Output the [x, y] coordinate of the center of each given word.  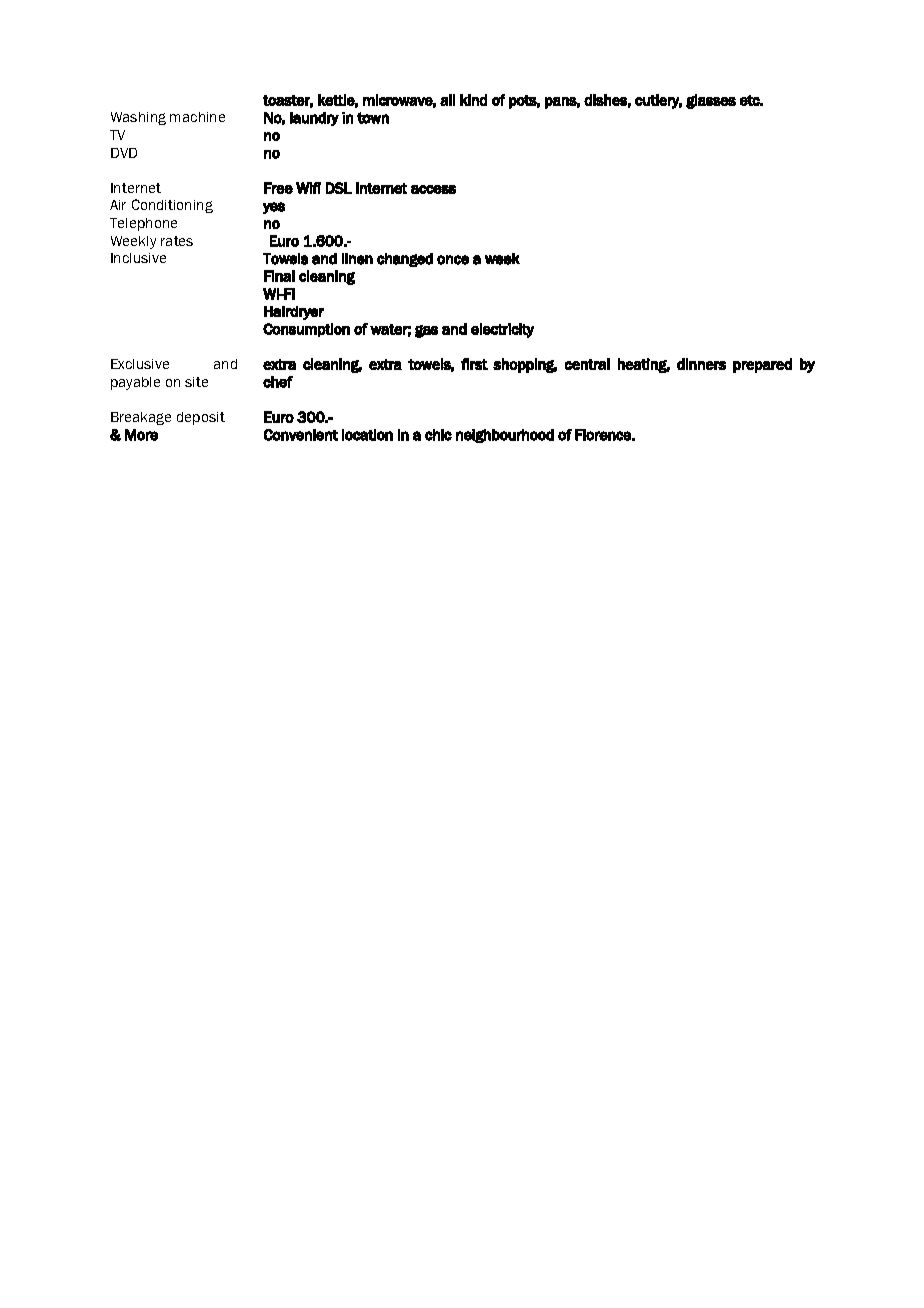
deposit [201, 418]
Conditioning [172, 206]
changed [405, 260]
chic [438, 435]
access [433, 189]
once [453, 260]
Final [279, 276]
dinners [701, 364]
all [447, 100]
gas [426, 331]
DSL [339, 188]
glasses [711, 101]
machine [197, 117]
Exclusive [140, 364]
